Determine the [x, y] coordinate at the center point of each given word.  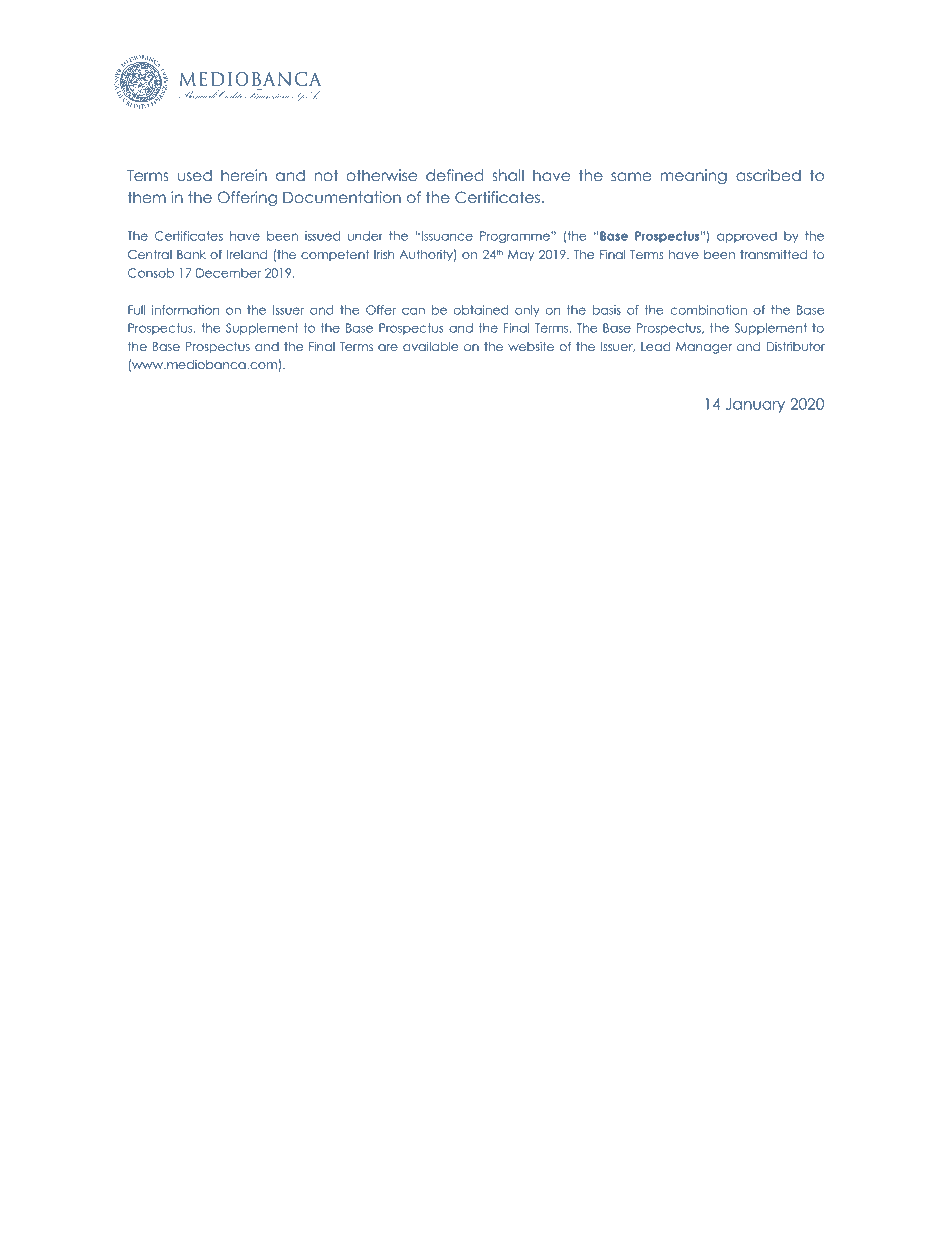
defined [455, 175]
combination [709, 310]
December [228, 273]
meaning [694, 176]
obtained [481, 310]
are [388, 347]
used [195, 175]
